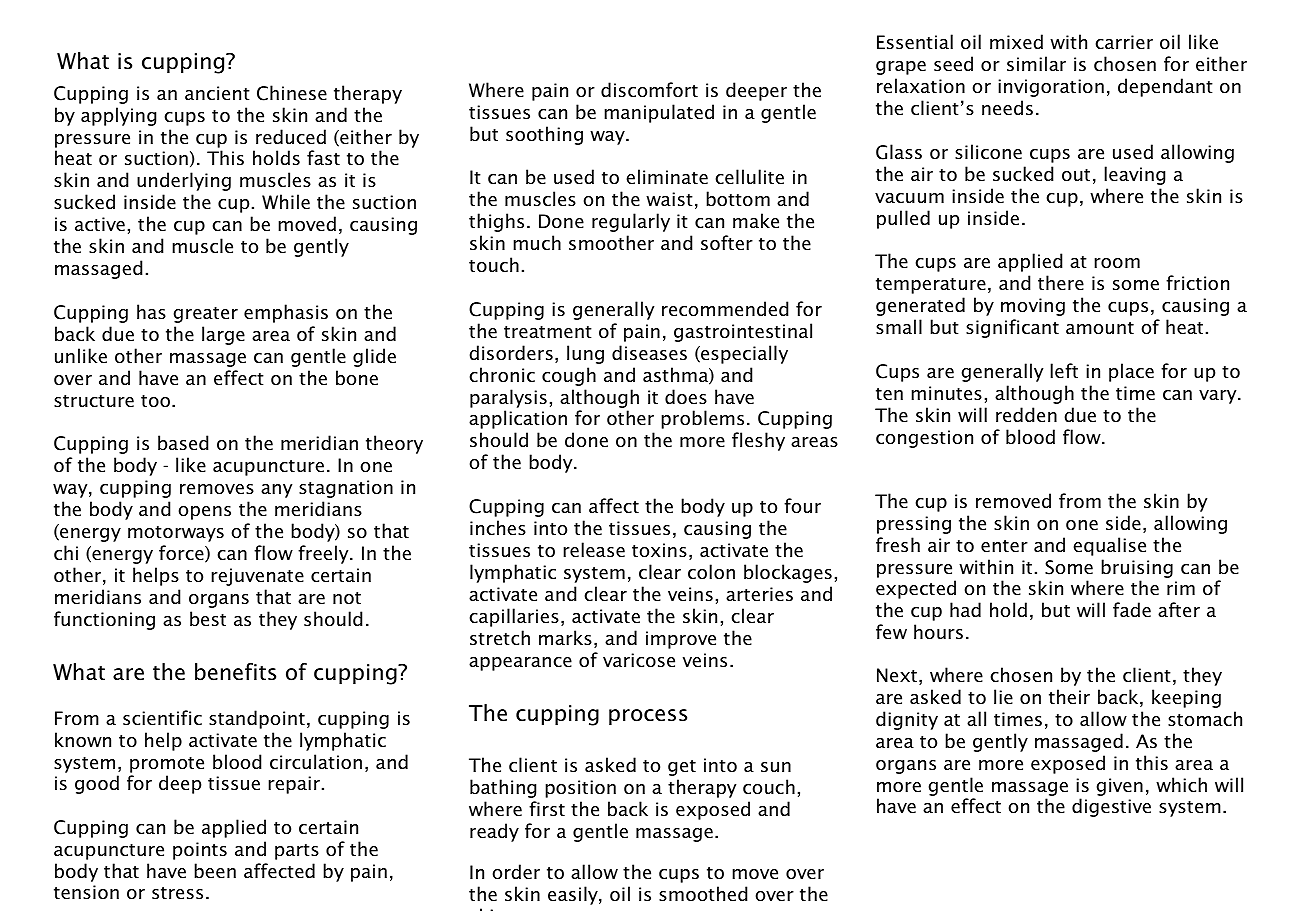 Image resolution: width=1308 pixels, height=924 pixels. Describe the element at coordinates (223, 335) in the screenshot. I see `large` at that location.
